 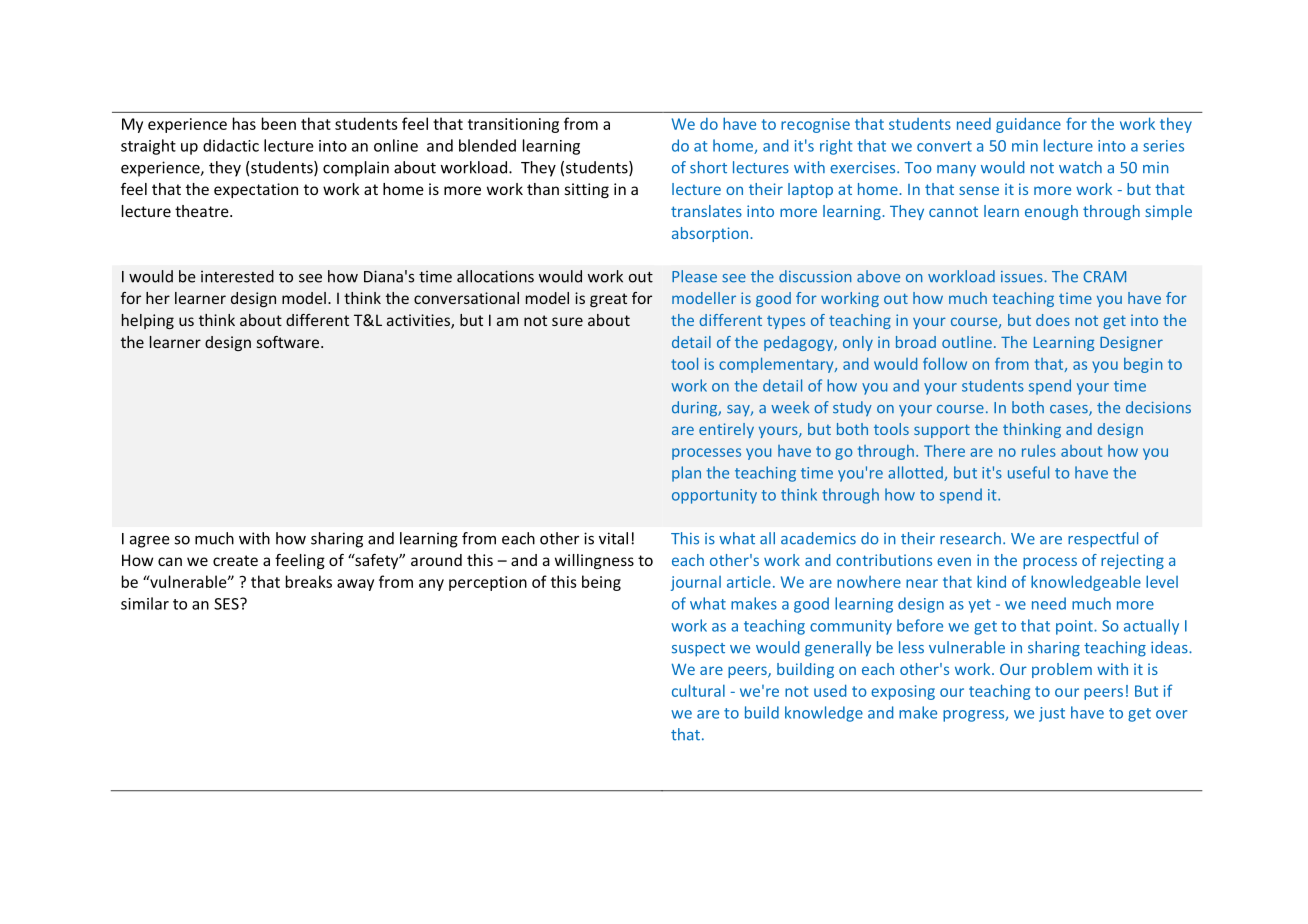 I want to click on didactic, so click(x=231, y=145).
